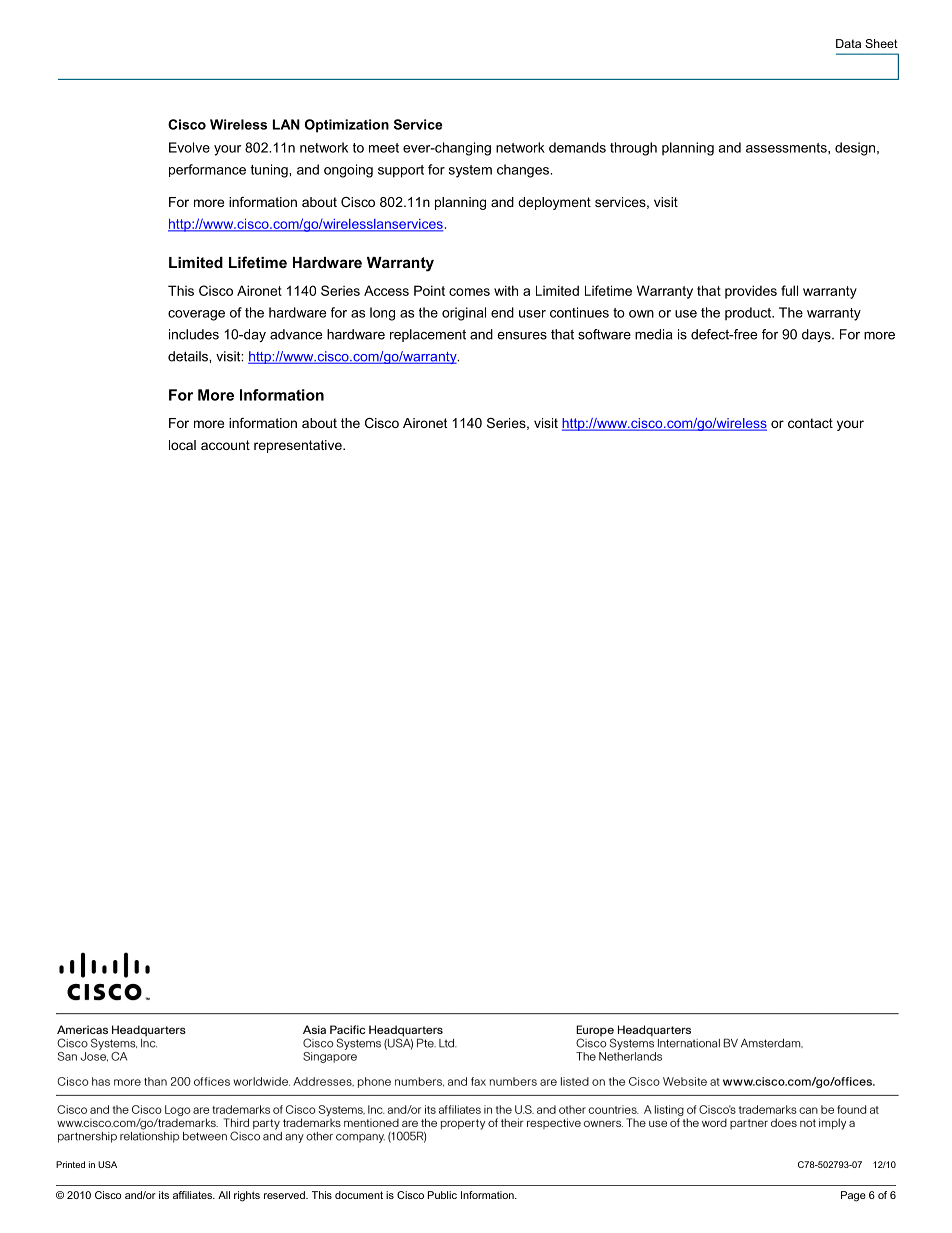 Image resolution: width=952 pixels, height=1233 pixels. Describe the element at coordinates (522, 336) in the screenshot. I see `ensures` at that location.
